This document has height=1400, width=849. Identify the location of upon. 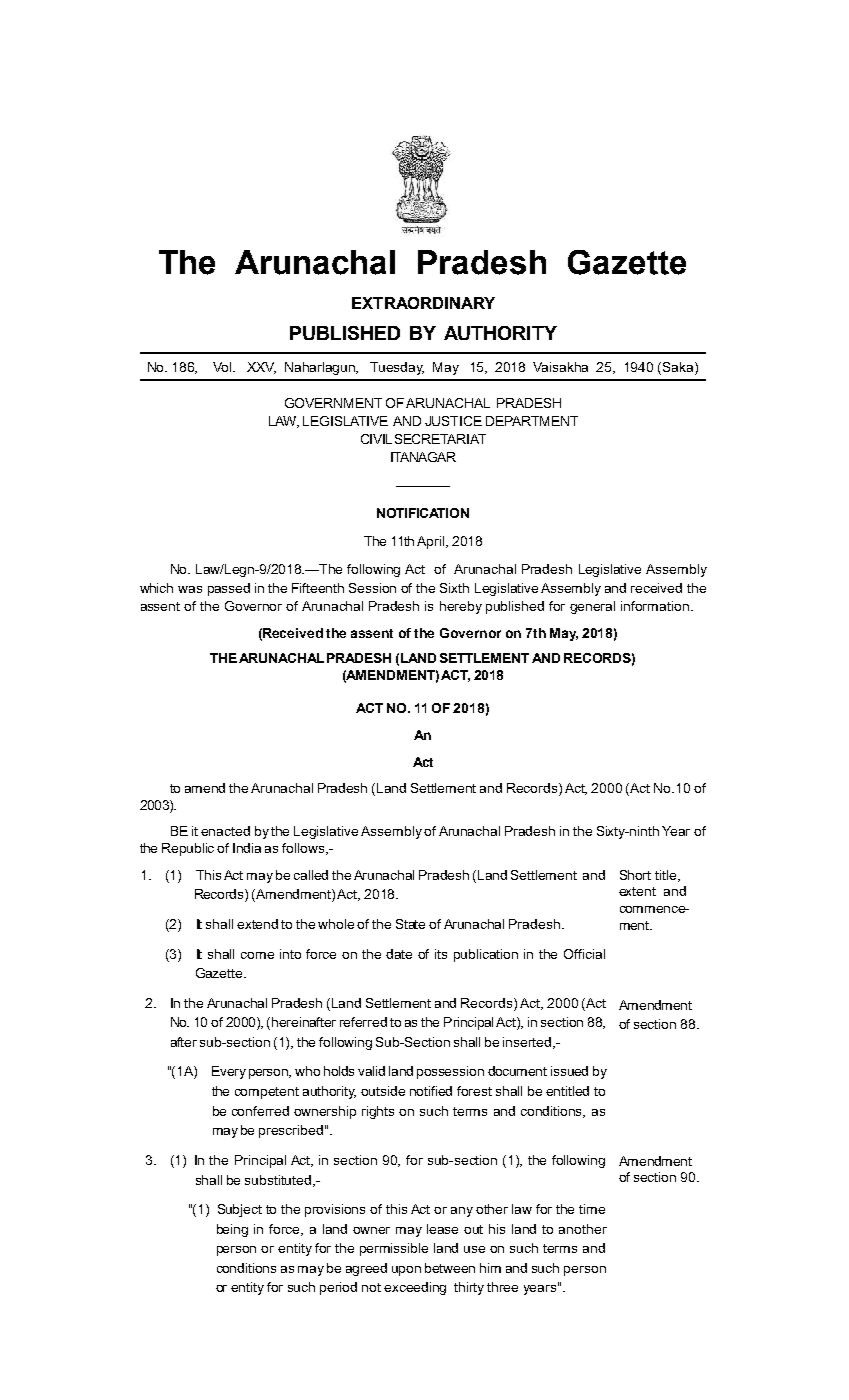
(406, 1271).
